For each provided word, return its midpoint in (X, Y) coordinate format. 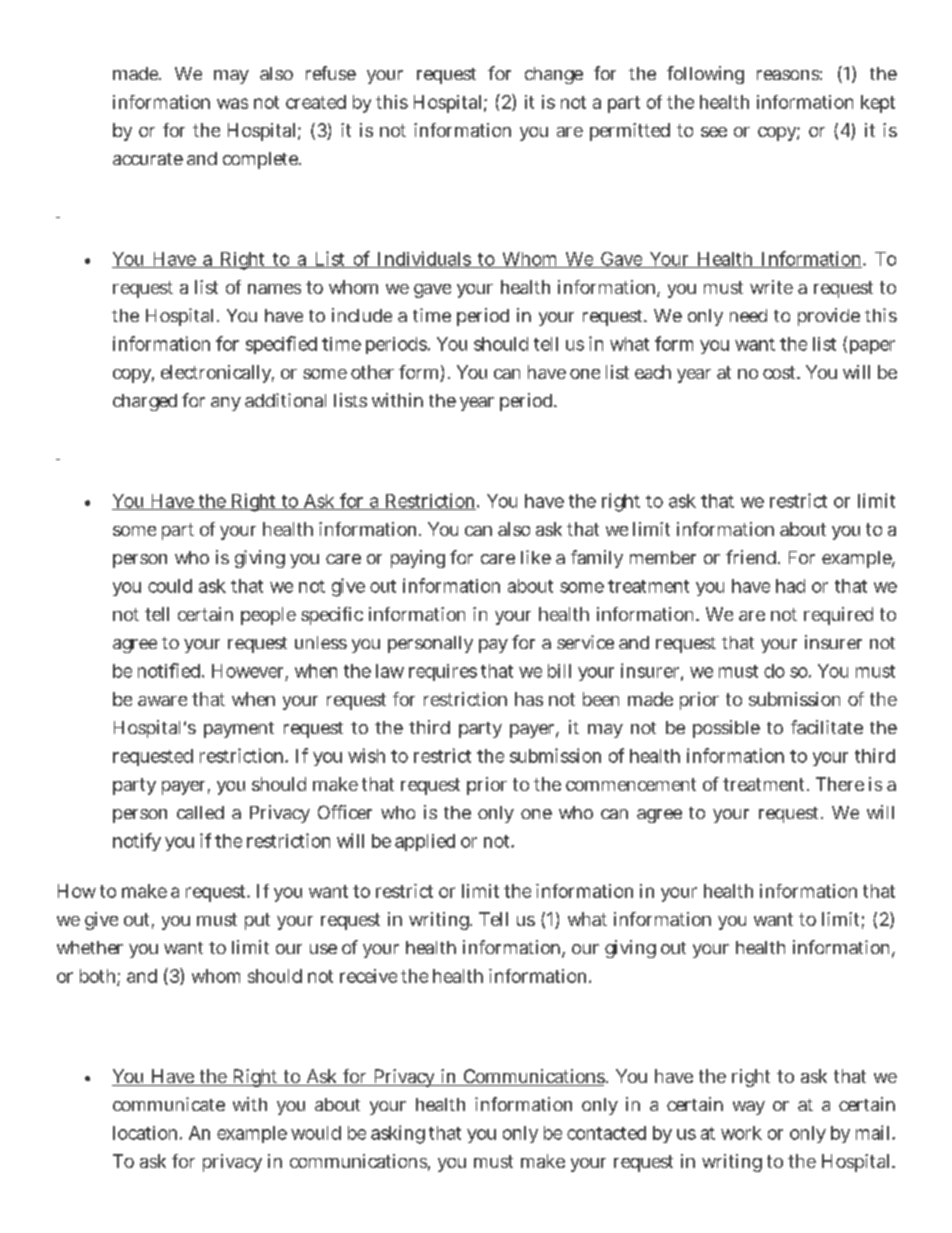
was (232, 103)
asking (398, 1134)
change (554, 75)
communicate (169, 1104)
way (749, 1108)
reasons (789, 75)
